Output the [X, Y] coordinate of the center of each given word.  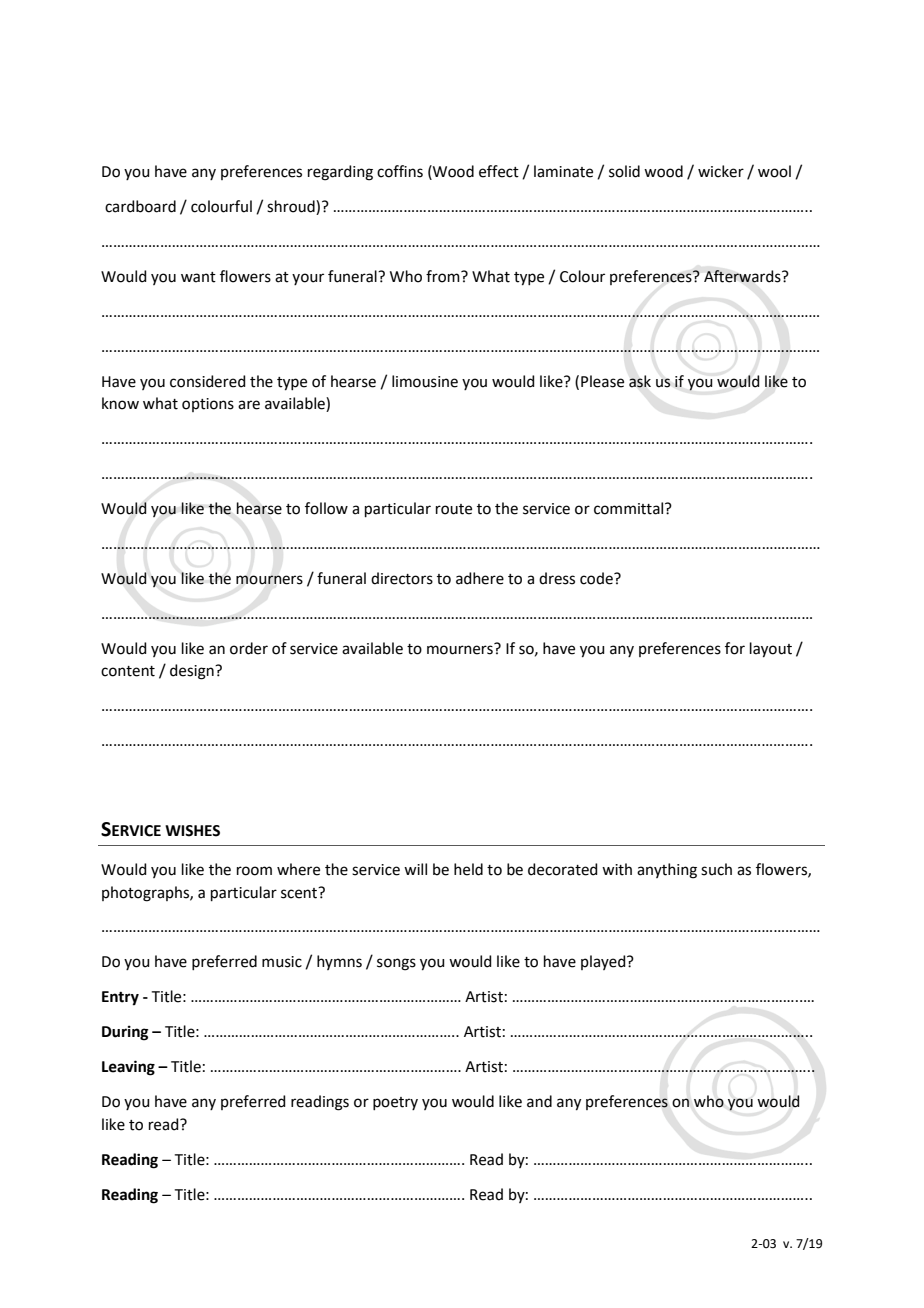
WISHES [192, 831]
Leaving [128, 1068]
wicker [721, 171]
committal [630, 508]
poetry [395, 1103]
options [208, 405]
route [454, 509]
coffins [400, 171]
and [539, 1101]
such [716, 869]
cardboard [140, 206]
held [468, 869]
